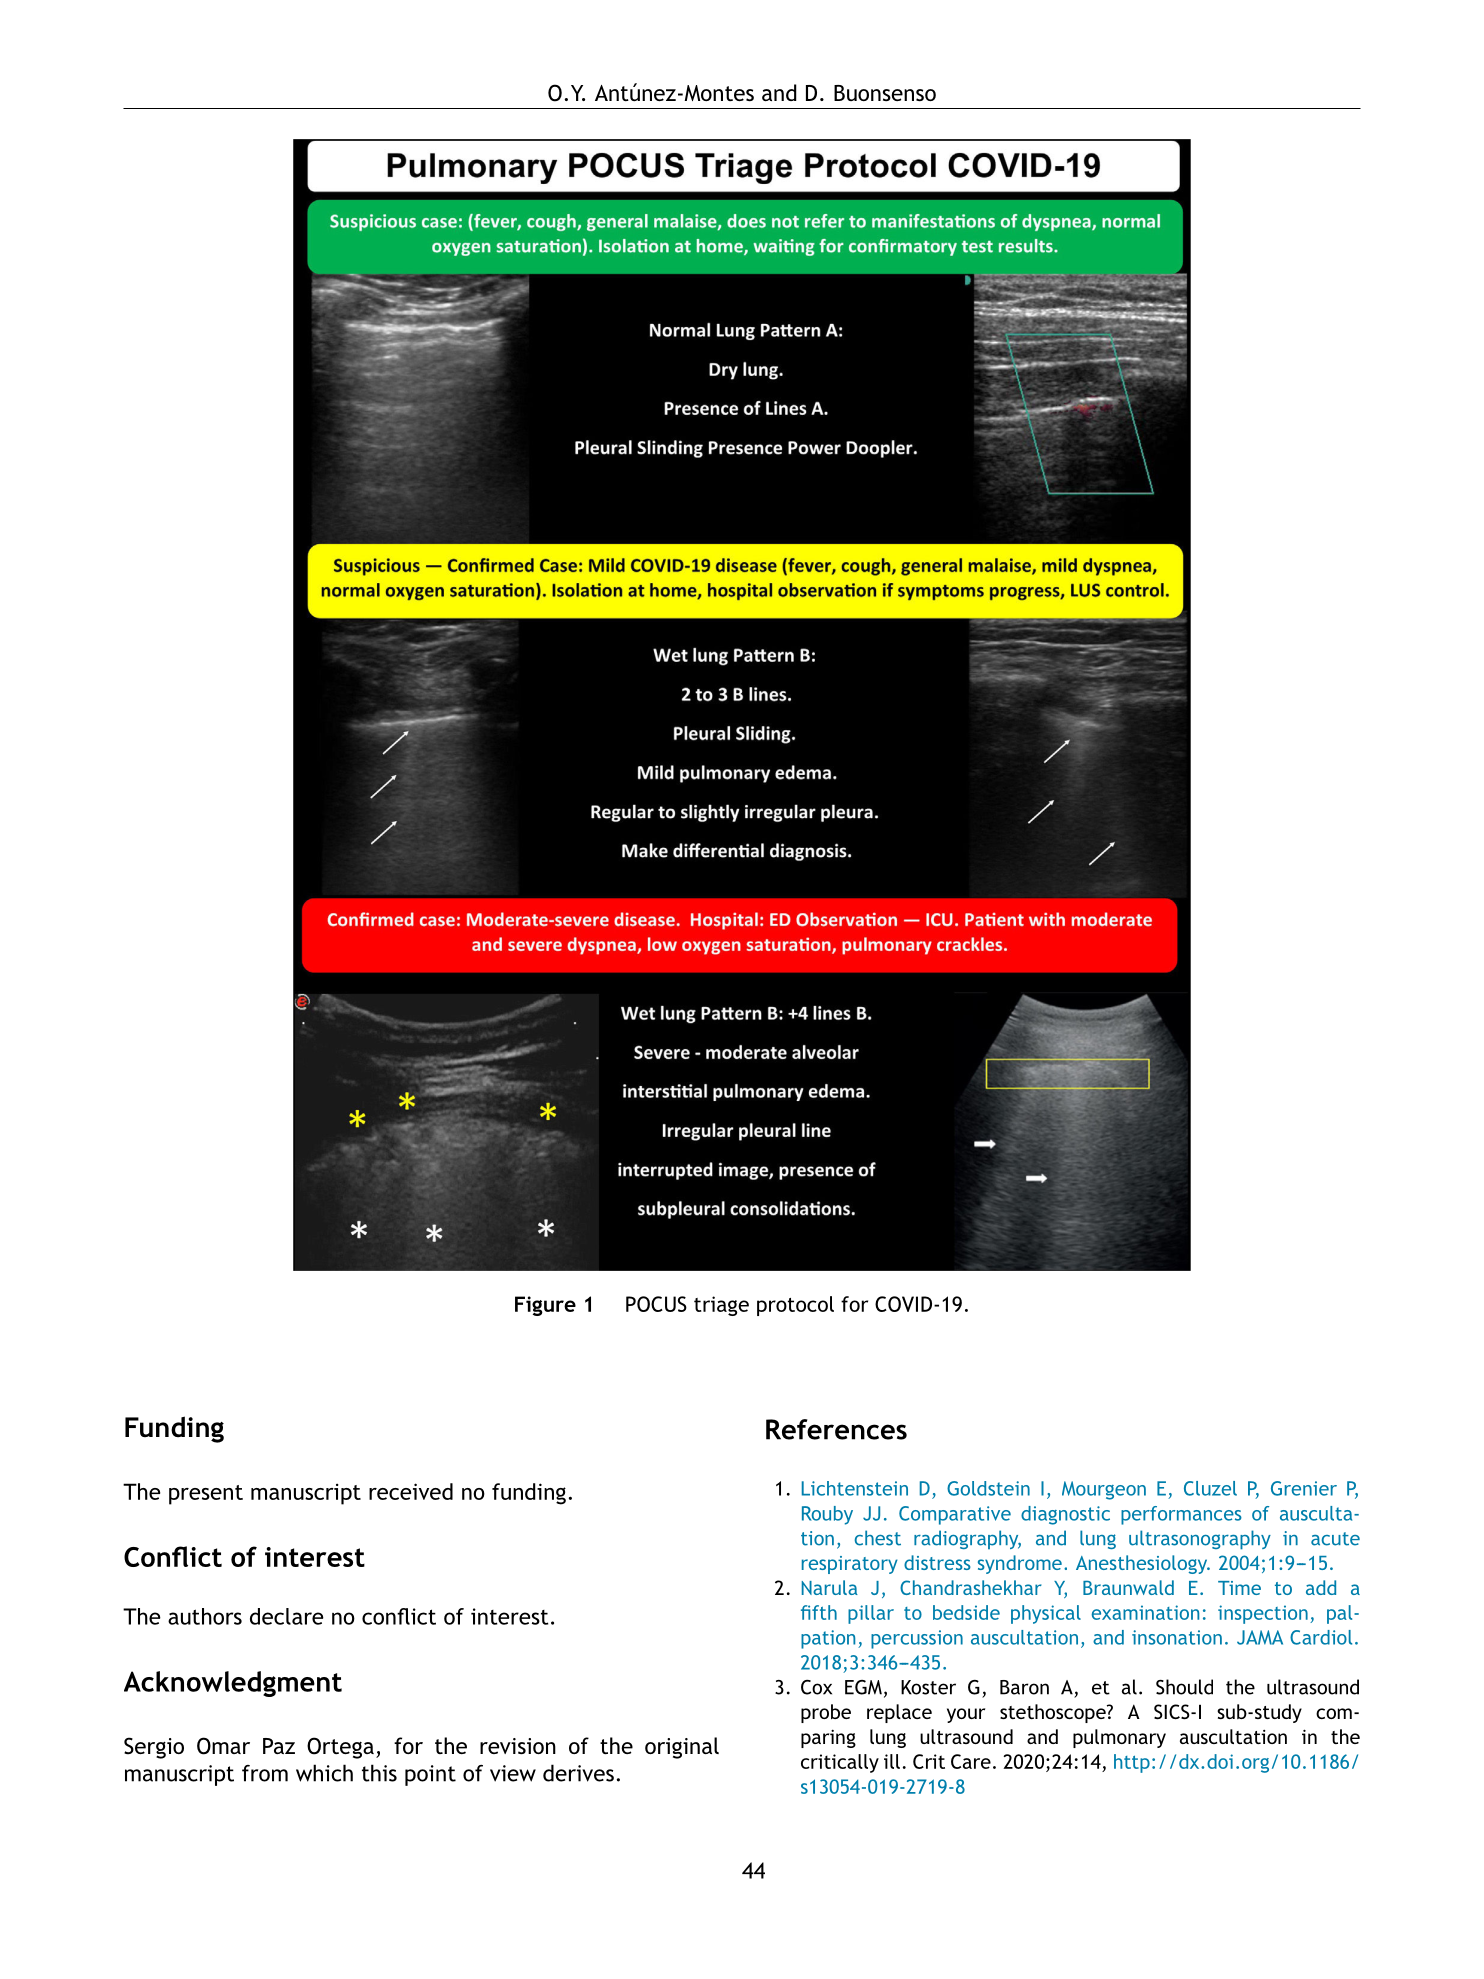 The height and width of the document is (1979, 1484). I want to click on ultrasonography, so click(1200, 1540).
